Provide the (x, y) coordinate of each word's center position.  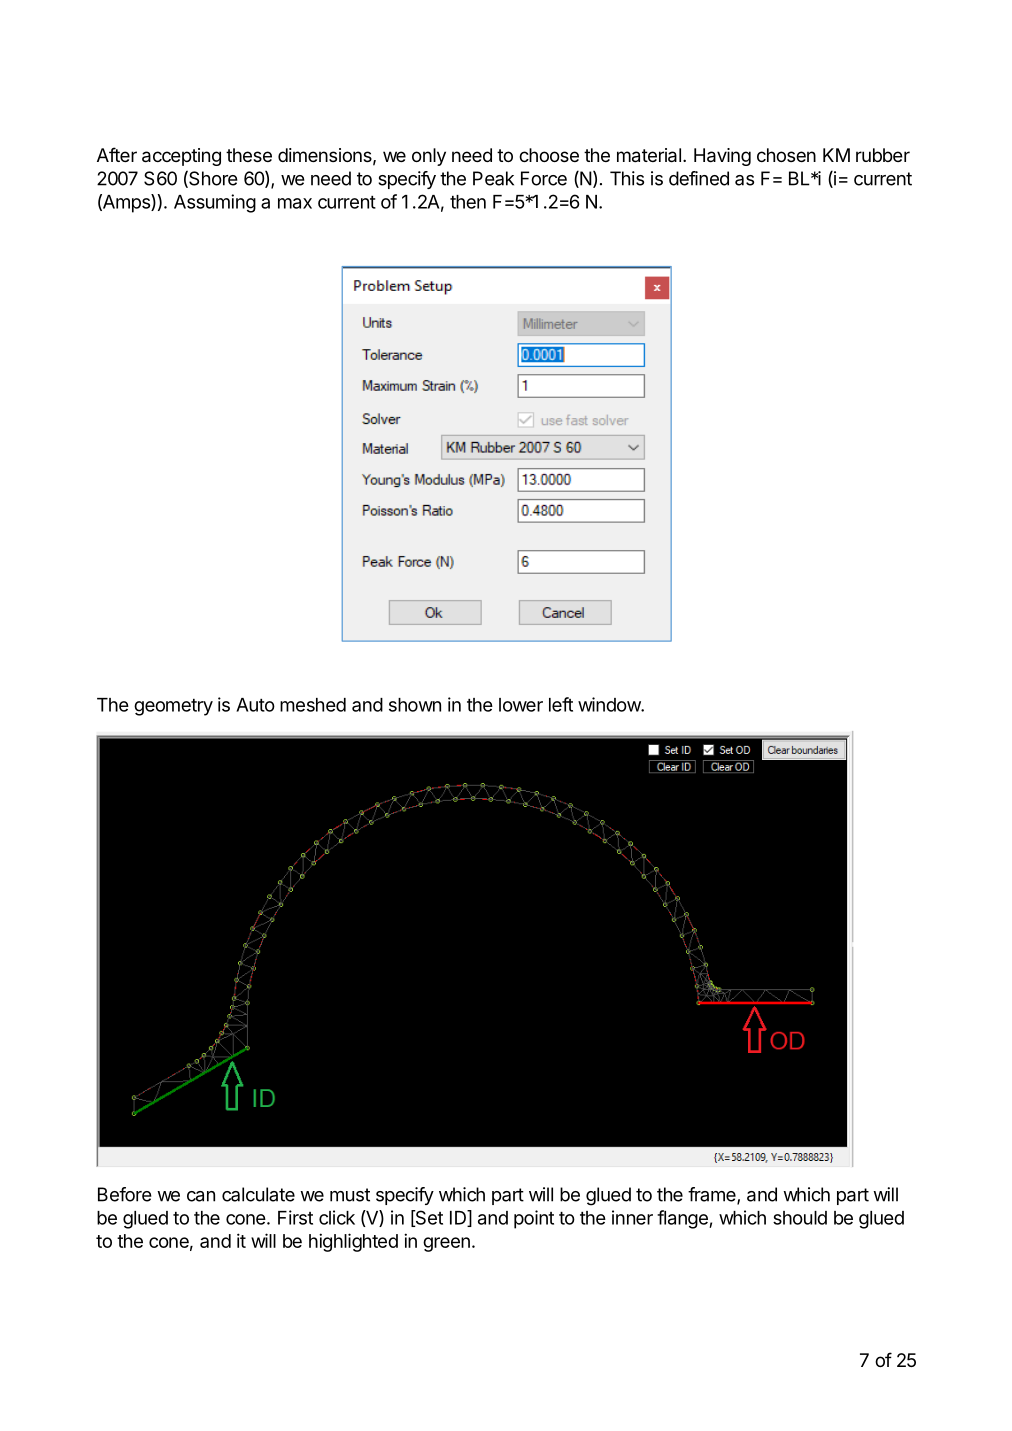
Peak (493, 178)
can (201, 1196)
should (800, 1218)
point (534, 1219)
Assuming (215, 203)
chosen (786, 155)
